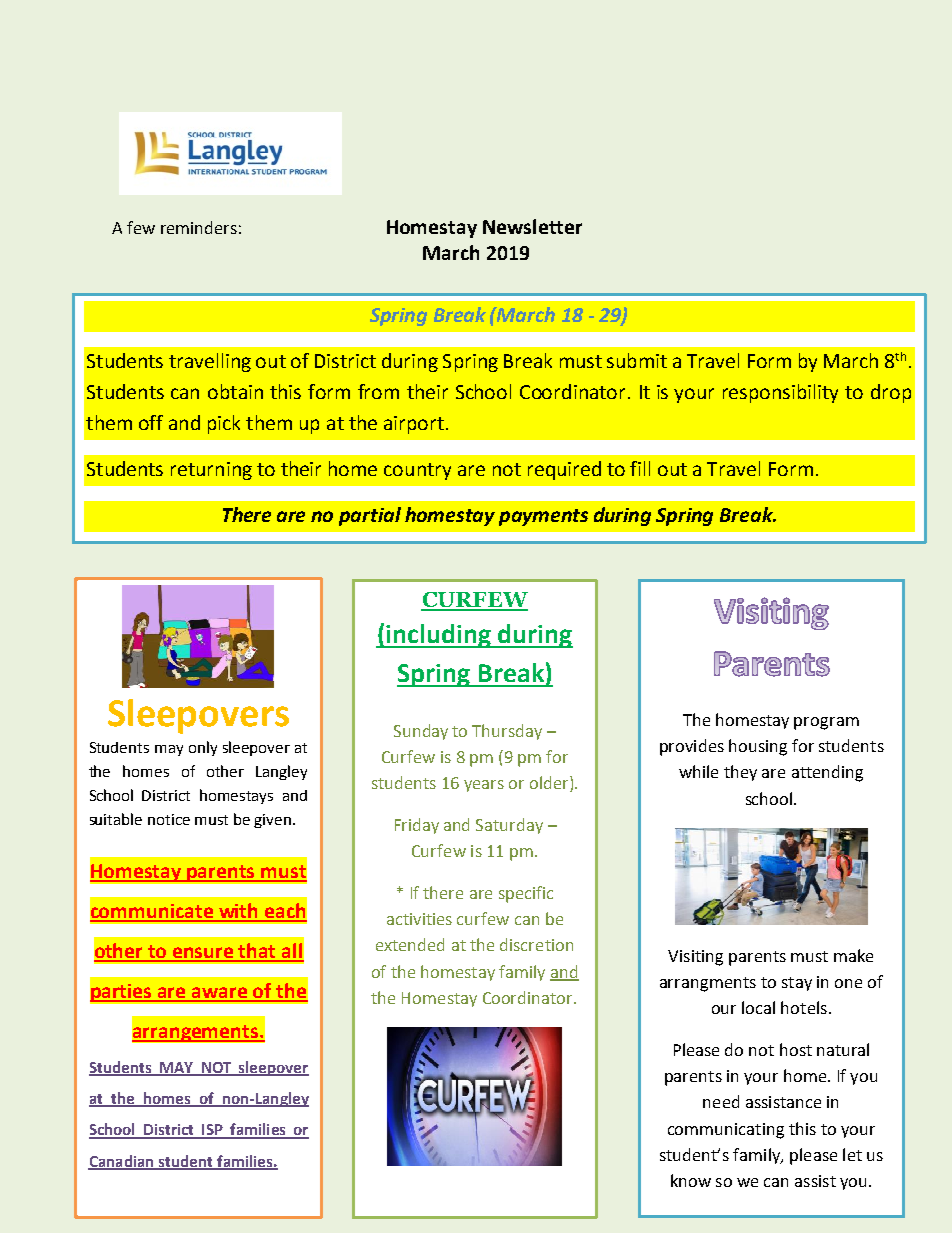 Image resolution: width=952 pixels, height=1233 pixels. I want to click on attending, so click(827, 773).
